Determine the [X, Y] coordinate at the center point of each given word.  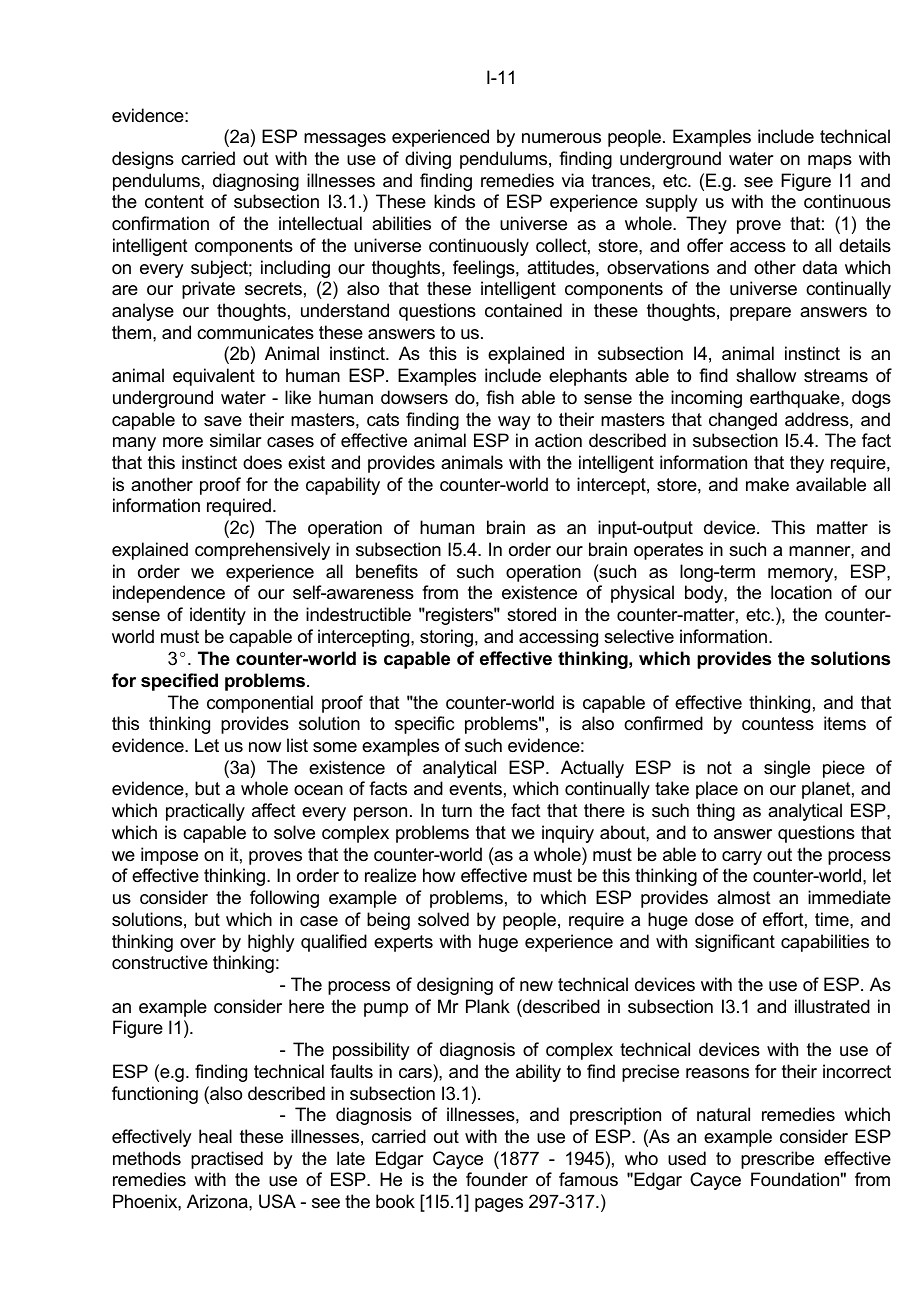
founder [497, 1179]
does [262, 462]
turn [457, 810]
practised [227, 1160]
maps [830, 162]
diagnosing [256, 182]
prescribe [777, 1160]
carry [742, 858]
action [558, 440]
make [767, 484]
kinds [454, 201]
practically [205, 812]
